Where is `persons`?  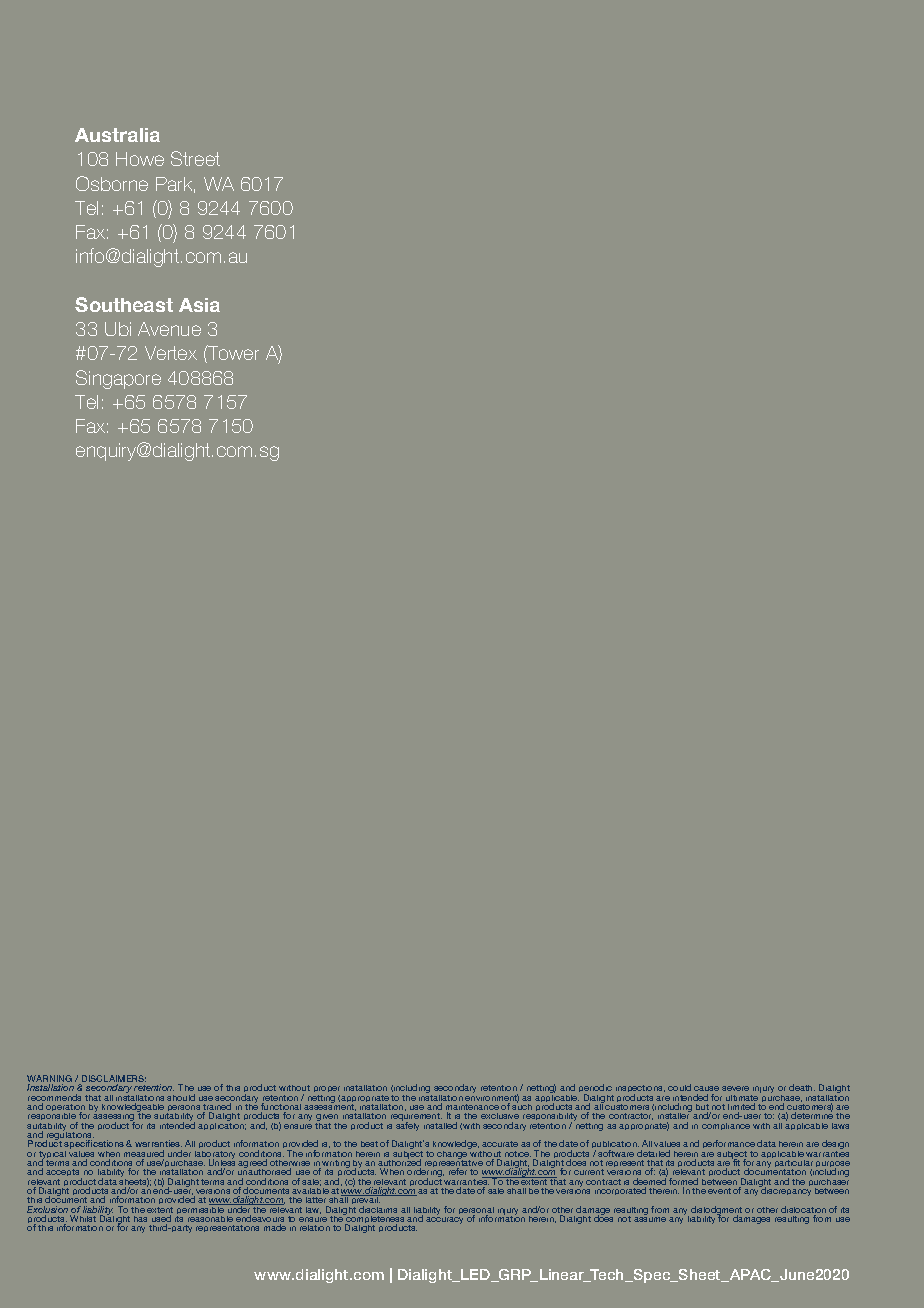 persons is located at coordinates (184, 1110).
